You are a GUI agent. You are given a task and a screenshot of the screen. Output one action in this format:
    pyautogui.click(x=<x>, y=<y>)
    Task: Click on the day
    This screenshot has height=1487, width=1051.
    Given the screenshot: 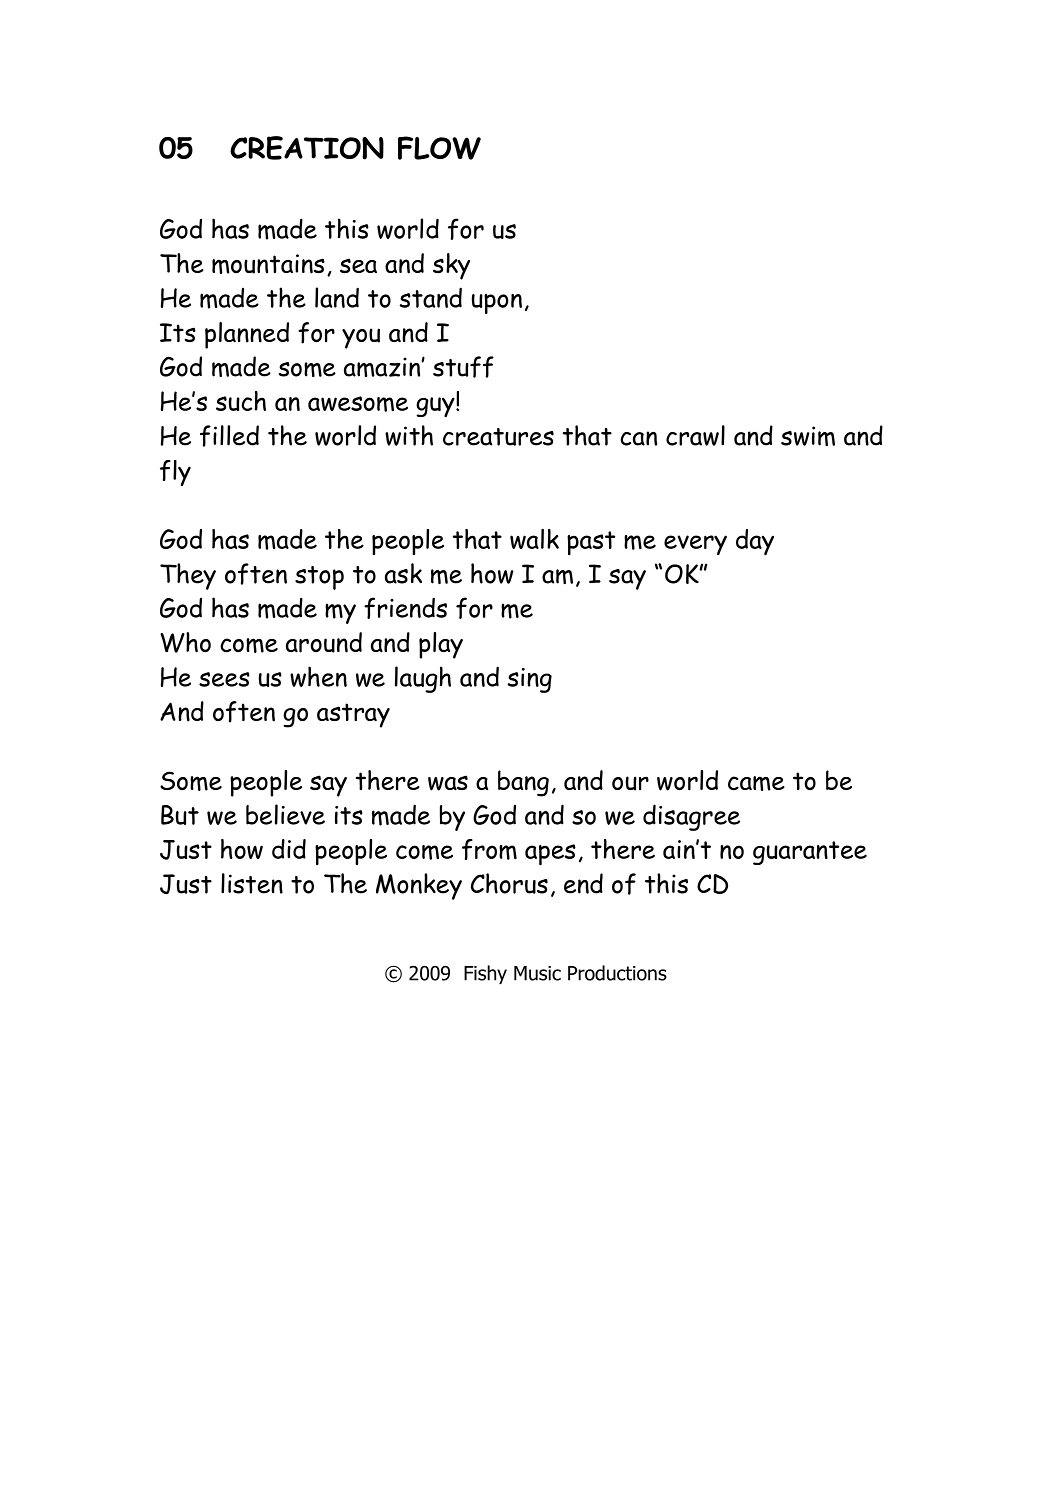 What is the action you would take?
    pyautogui.click(x=755, y=542)
